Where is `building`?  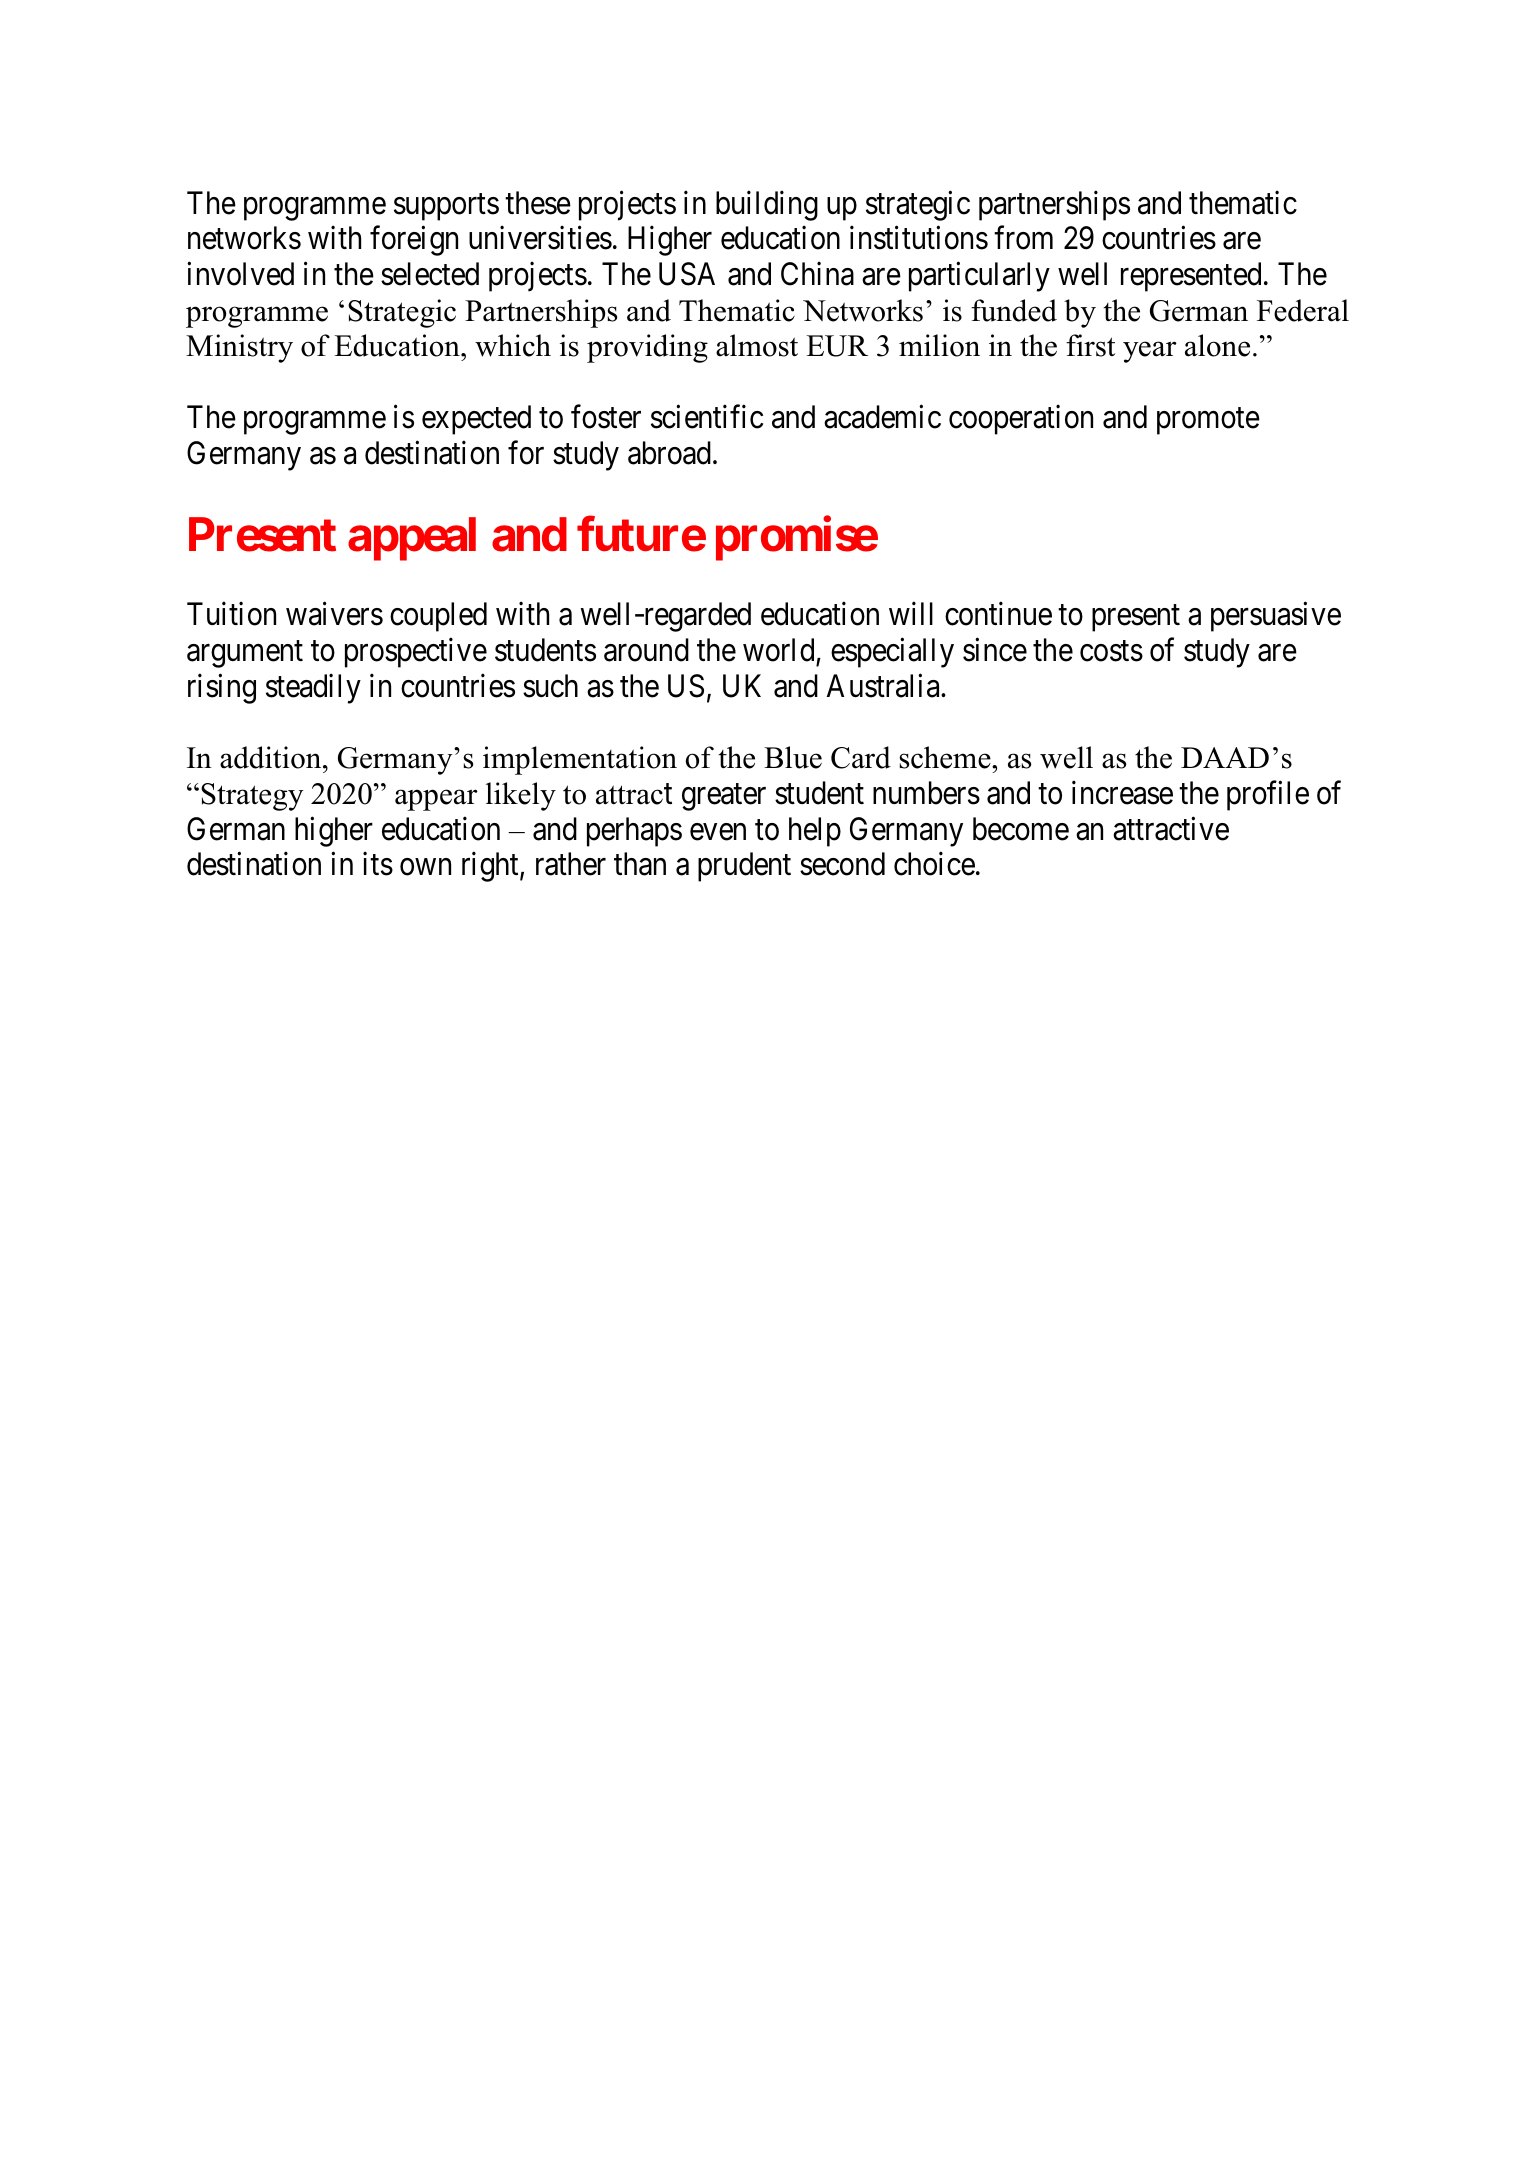
building is located at coordinates (767, 205).
